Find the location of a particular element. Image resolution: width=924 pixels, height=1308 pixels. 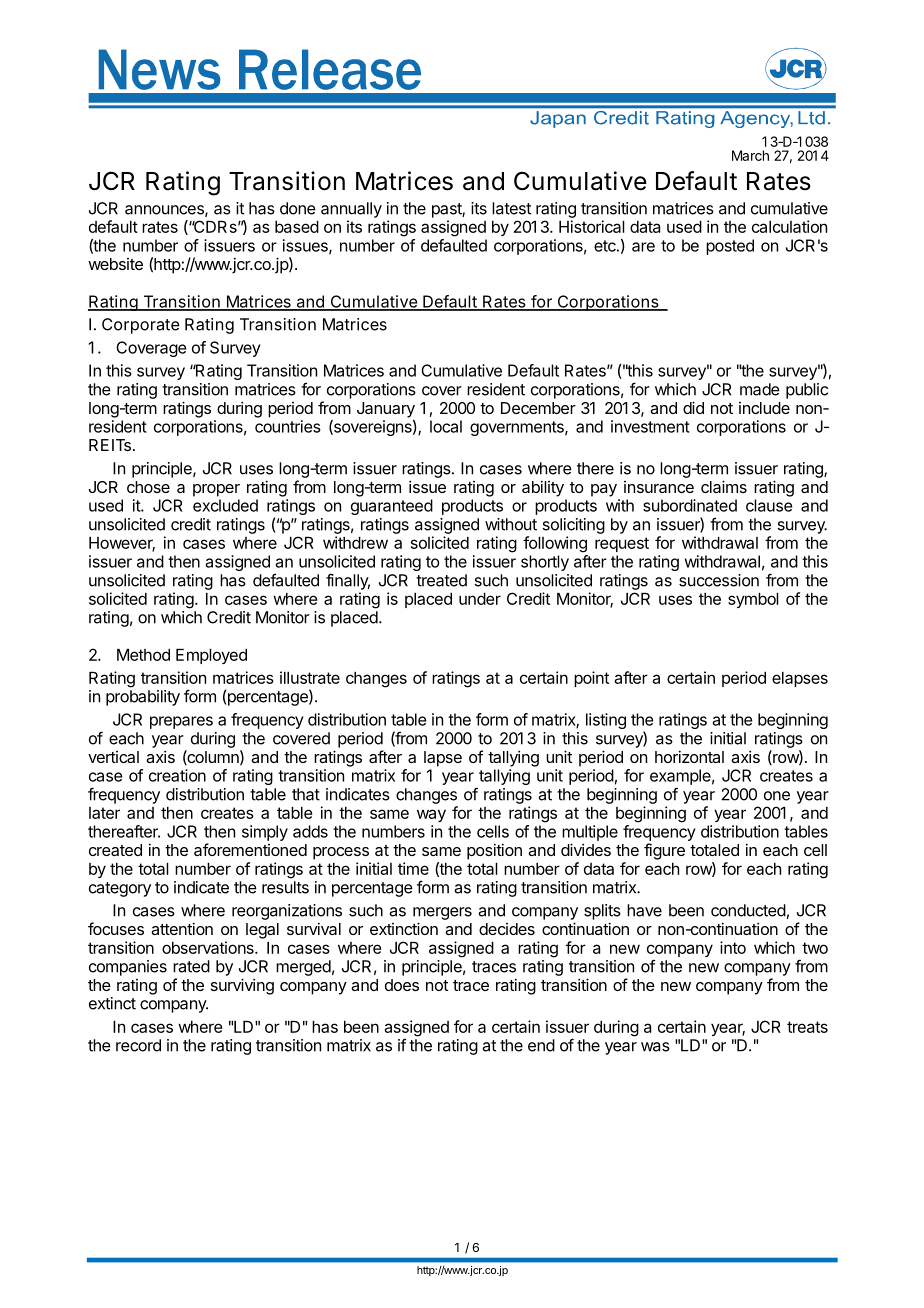

local is located at coordinates (446, 426).
